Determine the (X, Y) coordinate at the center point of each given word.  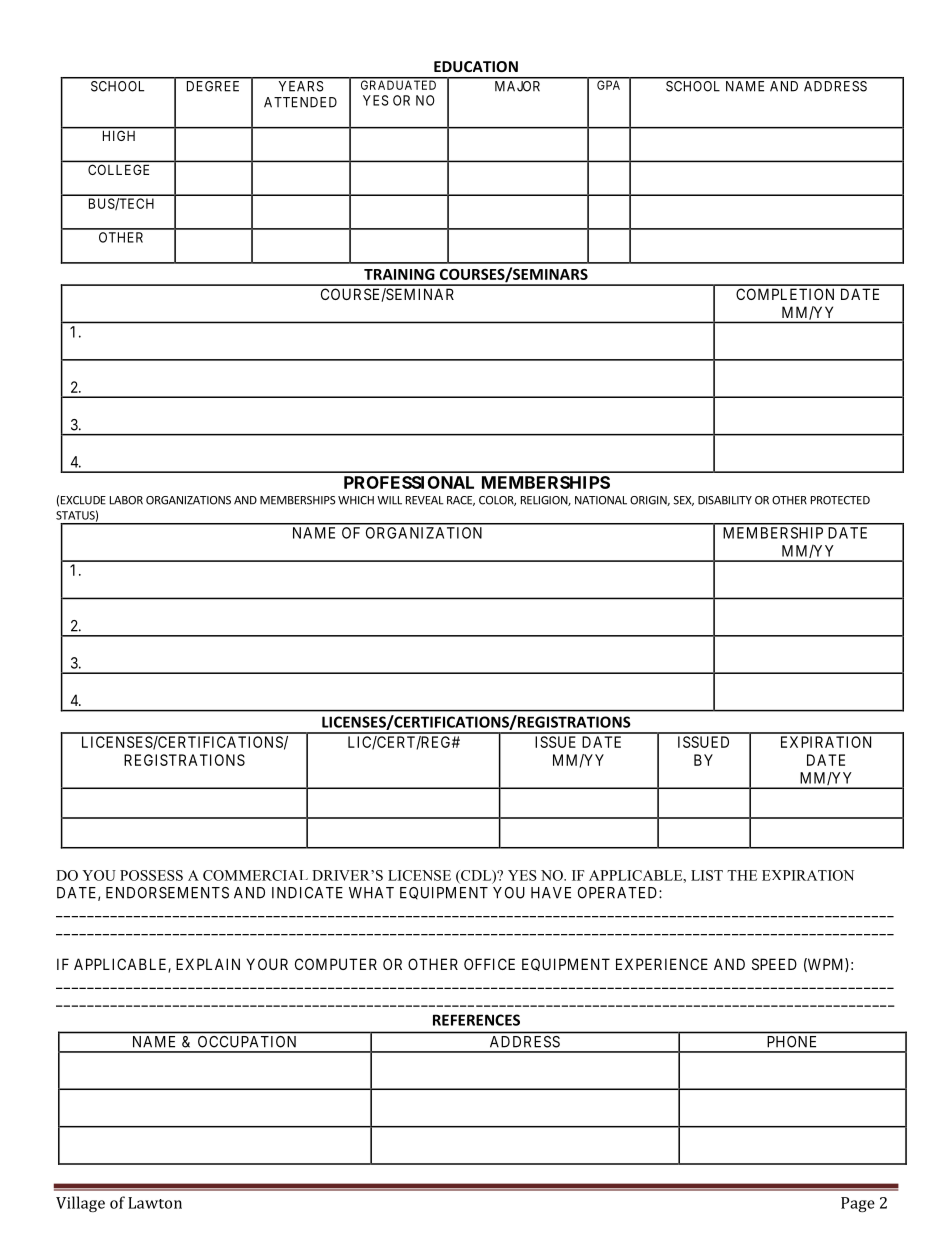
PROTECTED (840, 500)
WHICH (356, 500)
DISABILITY (725, 500)
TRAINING (399, 274)
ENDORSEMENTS (167, 893)
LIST (707, 875)
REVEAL (425, 500)
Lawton (155, 1203)
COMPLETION (785, 294)
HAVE (551, 893)
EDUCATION (476, 66)
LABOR (126, 500)
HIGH (119, 136)
